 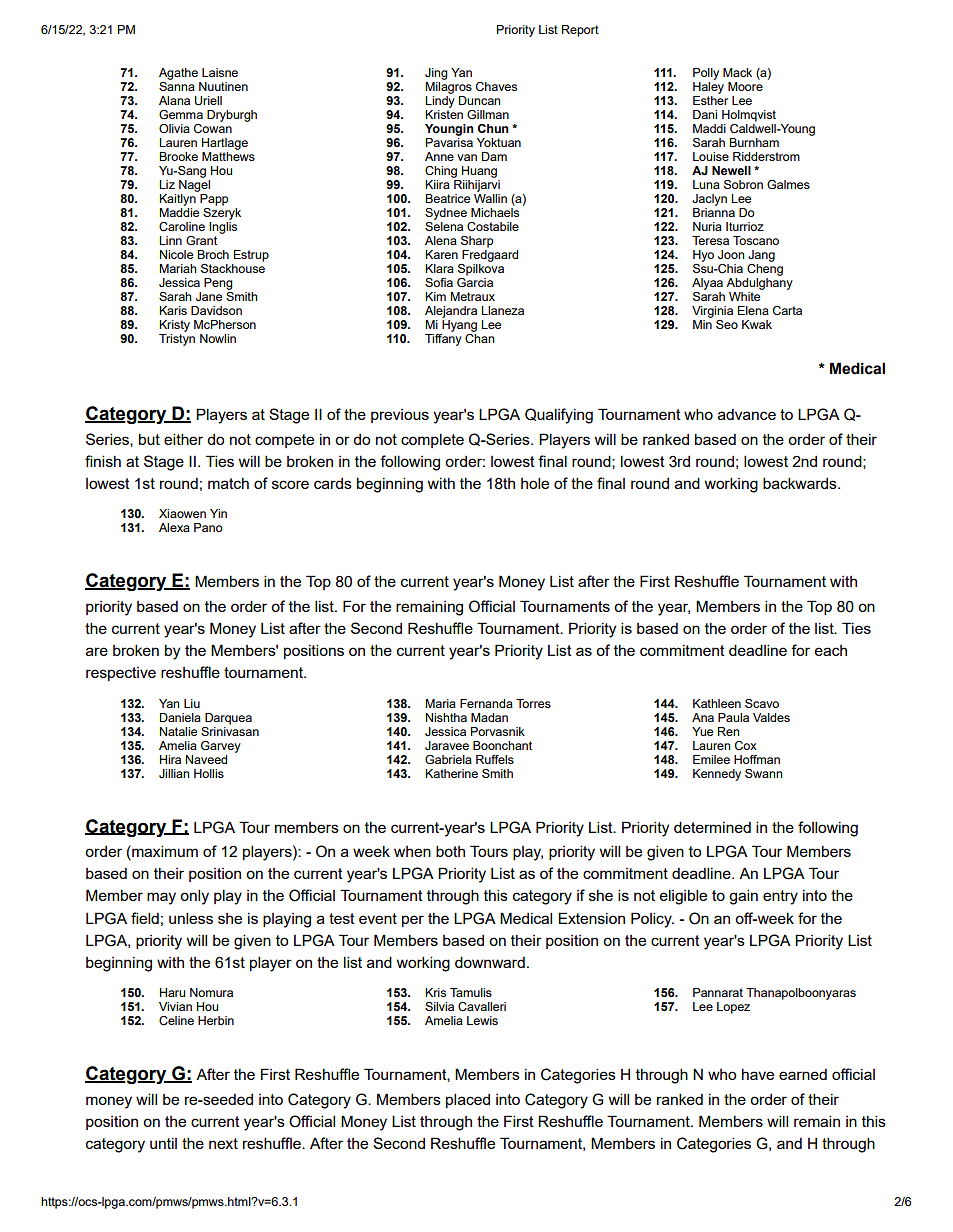 What do you see at coordinates (174, 100) in the screenshot?
I see `Alana` at bounding box center [174, 100].
